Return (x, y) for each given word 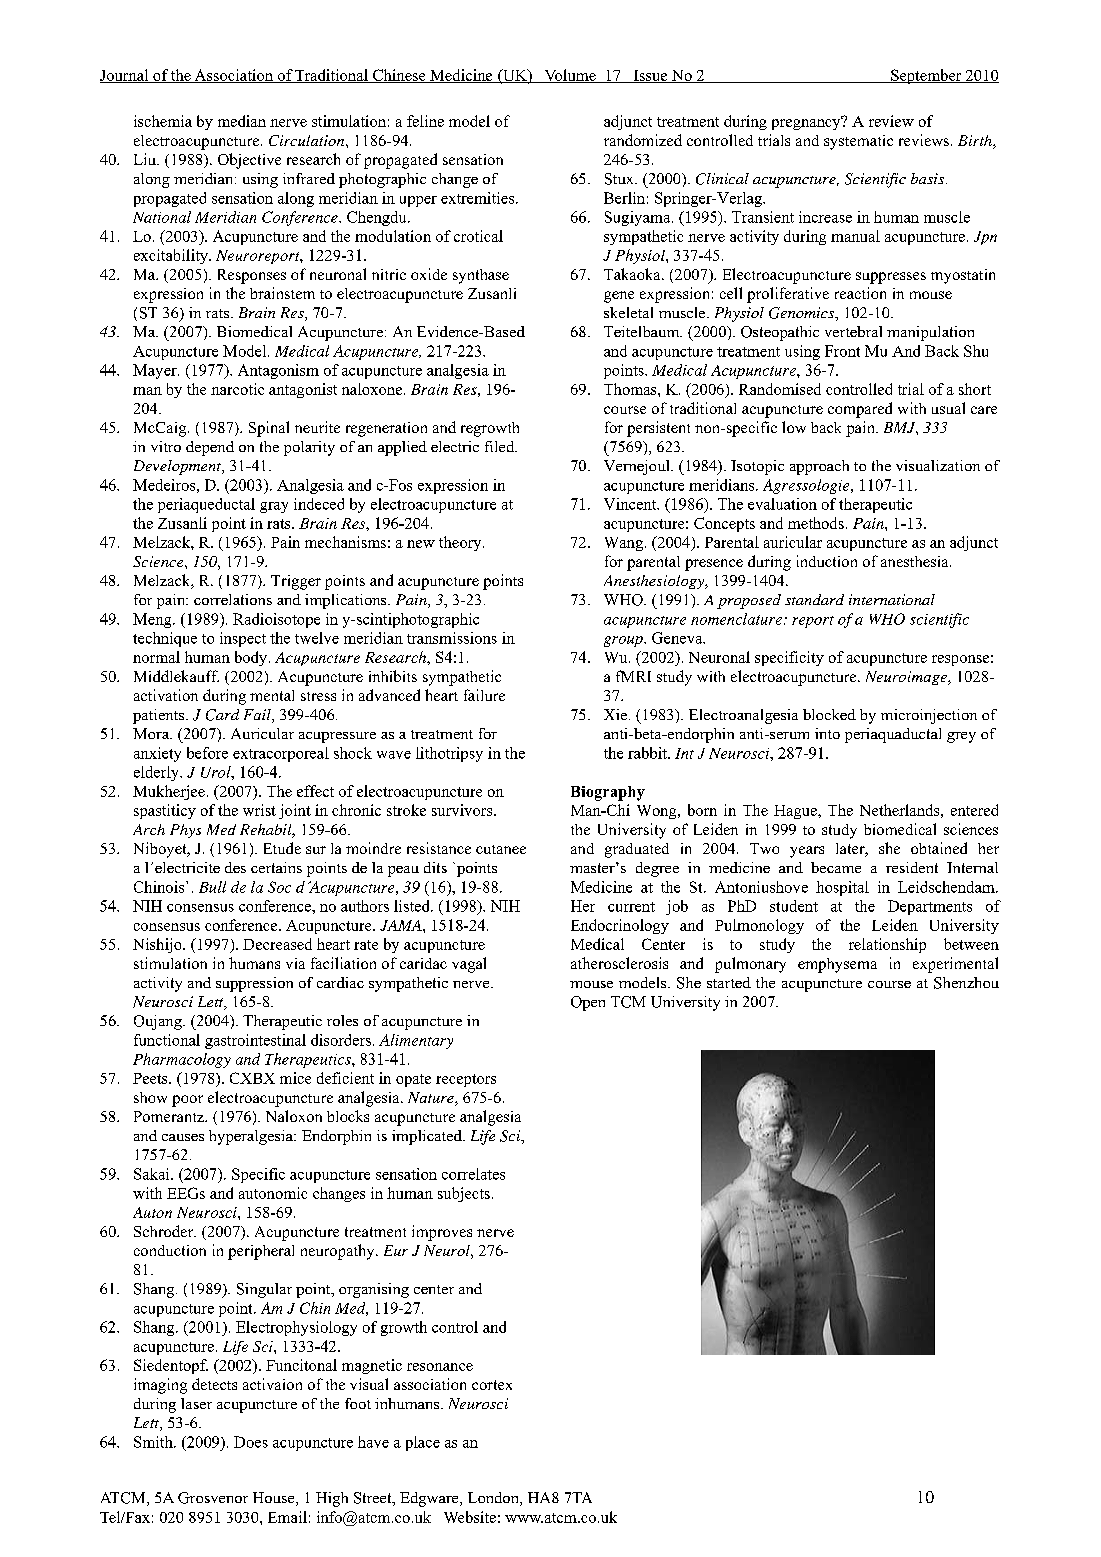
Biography (608, 793)
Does (251, 1442)
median (242, 121)
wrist (259, 810)
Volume (570, 76)
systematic (858, 142)
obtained (939, 848)
